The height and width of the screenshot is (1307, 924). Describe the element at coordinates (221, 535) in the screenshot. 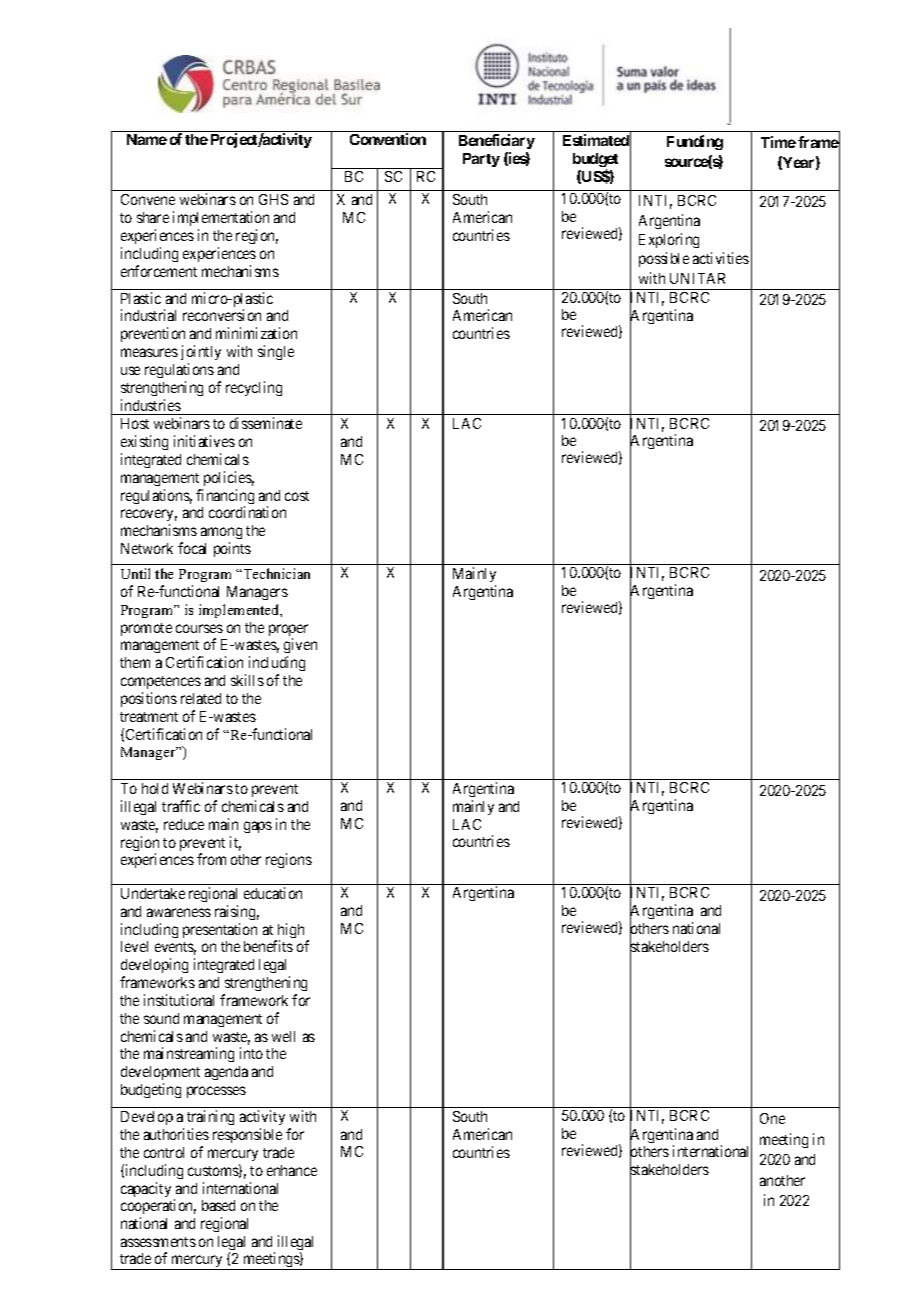

I see `among` at that location.
